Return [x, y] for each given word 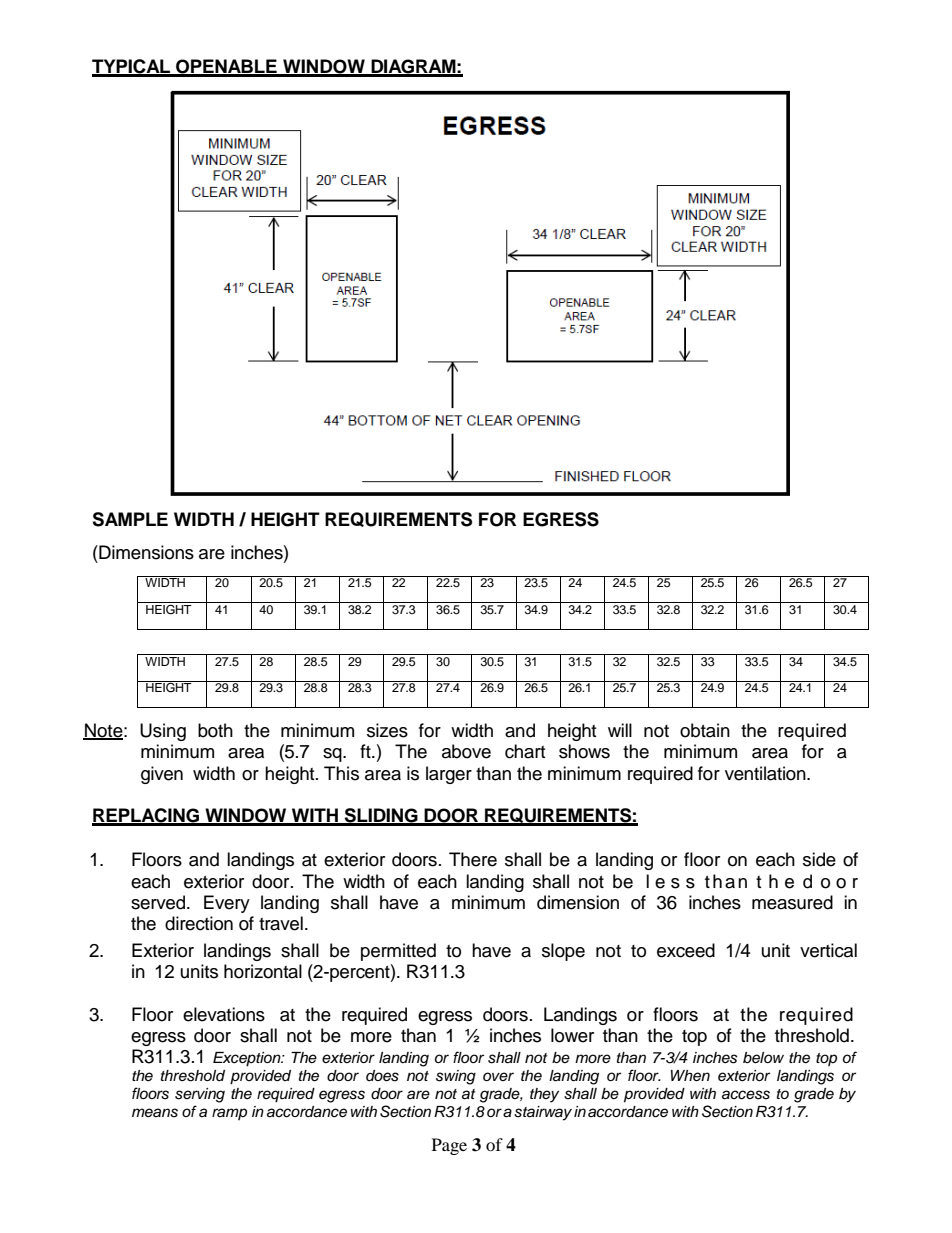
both [215, 730]
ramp [229, 1114]
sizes [387, 730]
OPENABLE [226, 67]
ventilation [766, 773]
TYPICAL [132, 67]
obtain [705, 730]
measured [792, 902]
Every [227, 904]
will [620, 730]
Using [163, 732]
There [473, 859]
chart [525, 751]
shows [584, 751]
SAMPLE [130, 519]
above [466, 751]
